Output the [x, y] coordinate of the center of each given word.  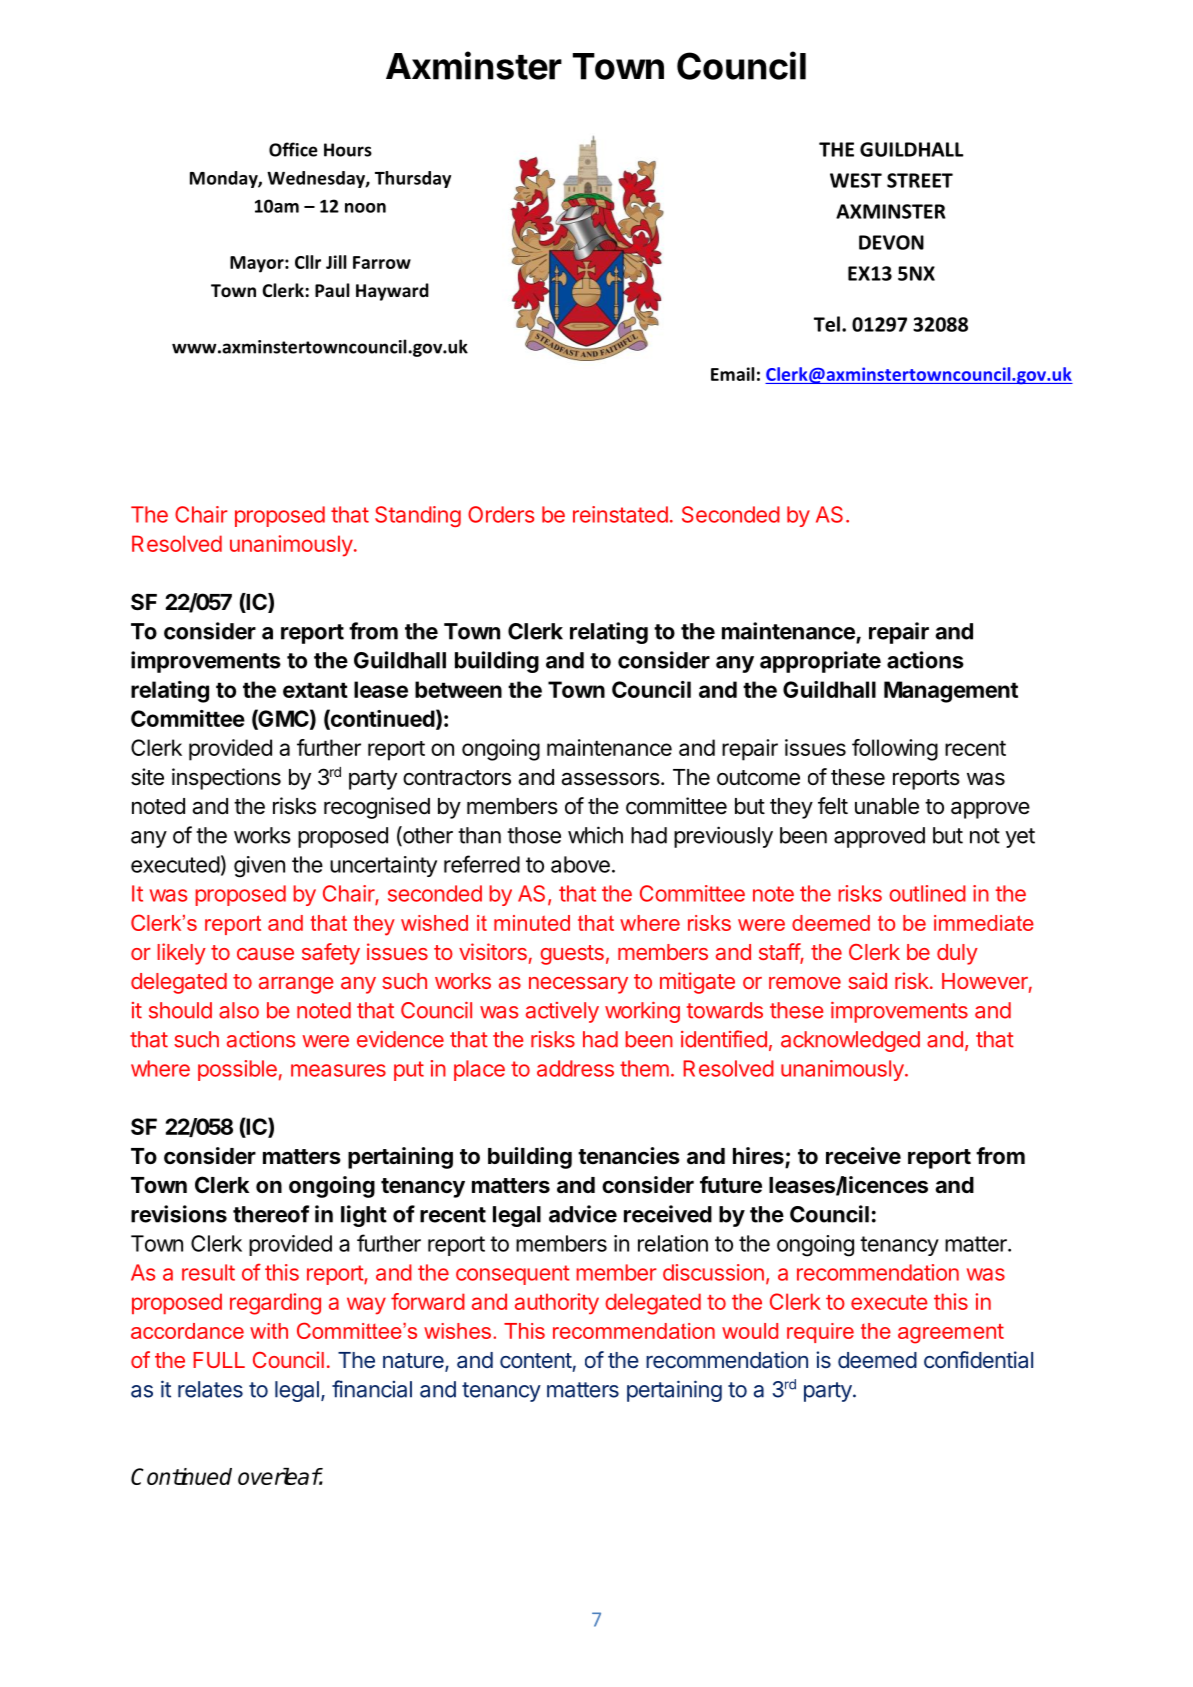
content [536, 1360]
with [269, 1331]
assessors [610, 779]
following [895, 750]
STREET [920, 180]
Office [293, 149]
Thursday [413, 179]
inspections [226, 779]
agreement [951, 1334]
